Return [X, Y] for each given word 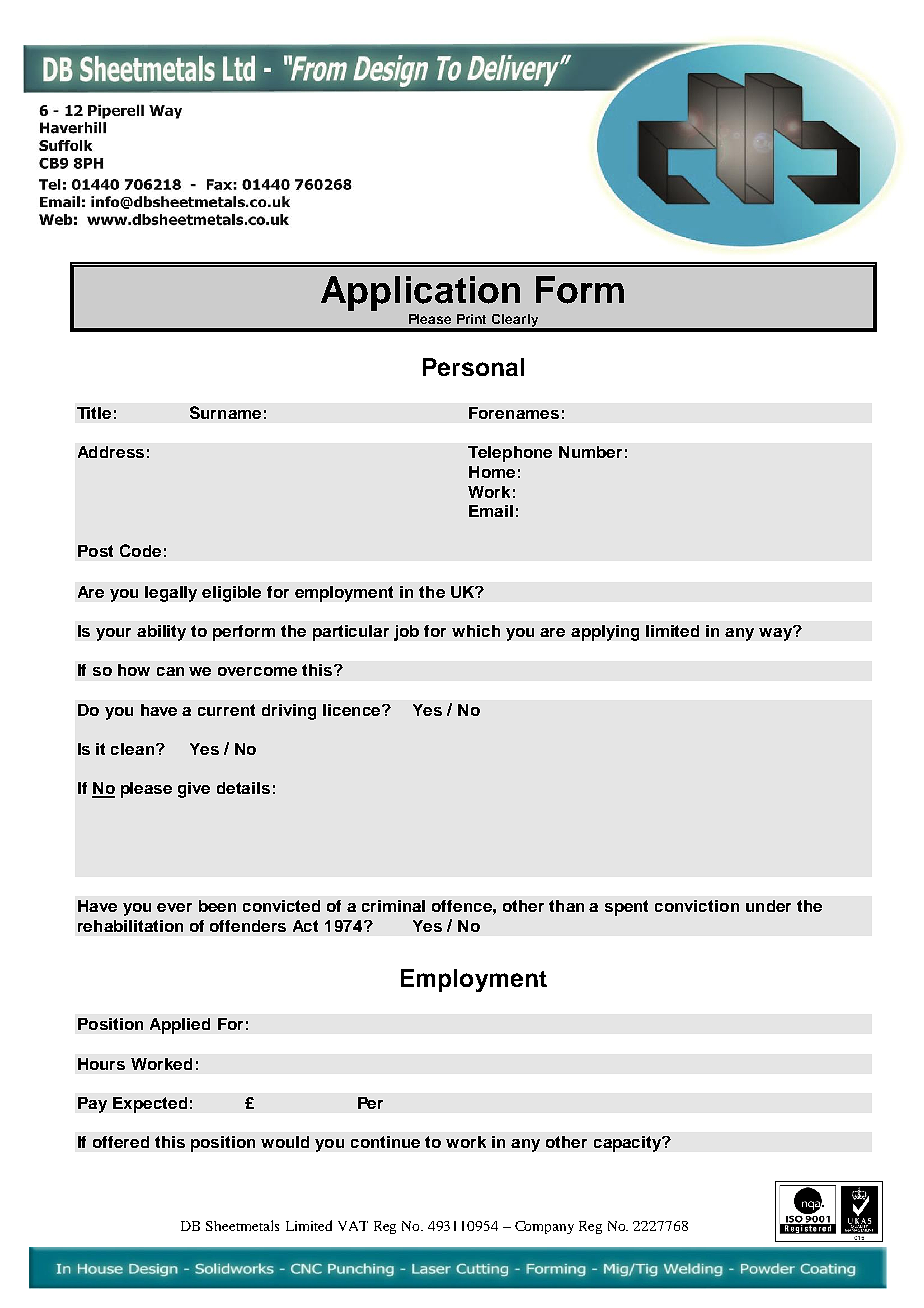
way [776, 633]
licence [353, 710]
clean [134, 749]
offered [121, 1142]
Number [590, 452]
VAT [353, 1226]
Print [471, 319]
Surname [225, 412]
